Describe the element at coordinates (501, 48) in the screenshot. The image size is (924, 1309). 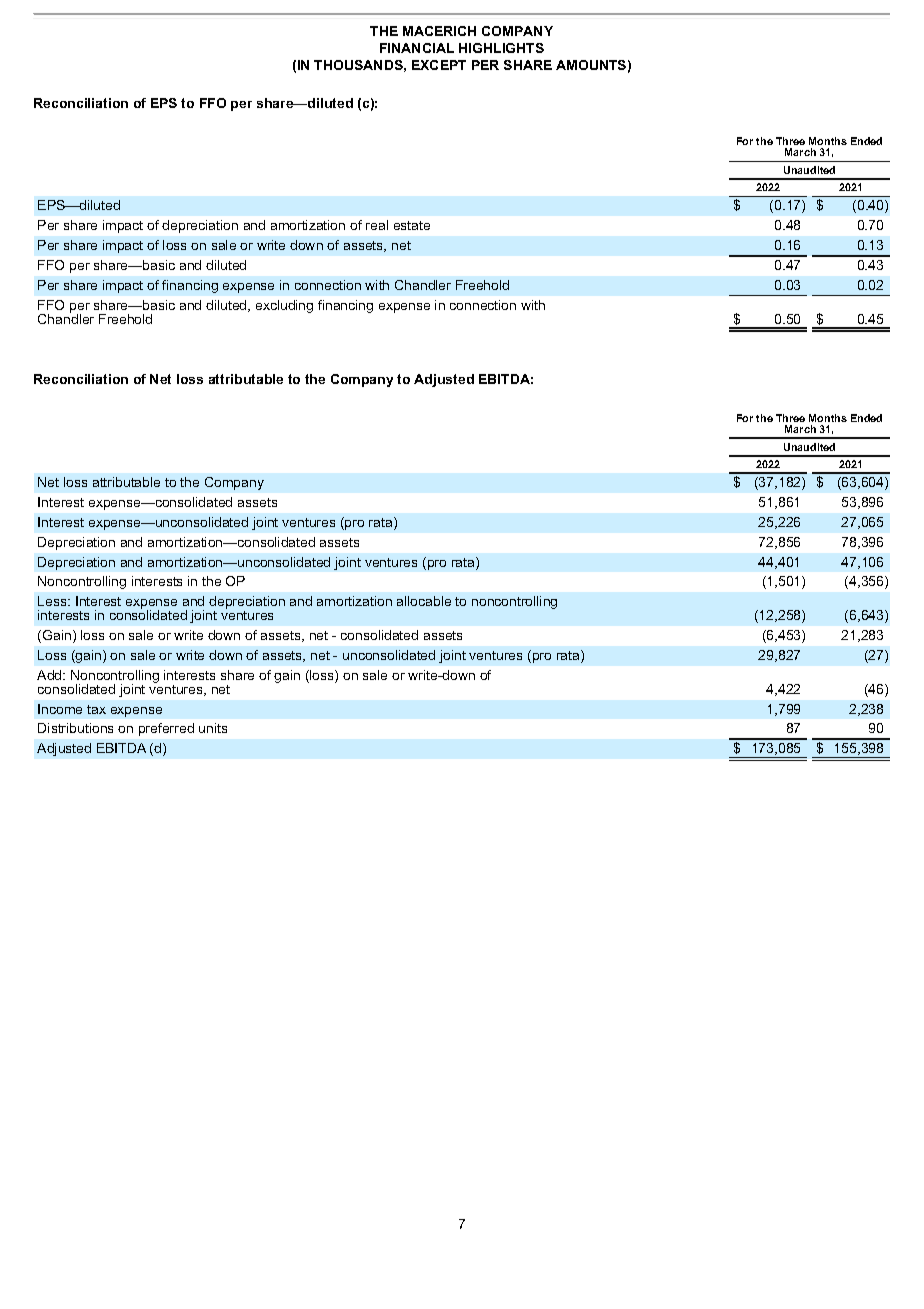
I see `HIGHLIGHTS` at that location.
